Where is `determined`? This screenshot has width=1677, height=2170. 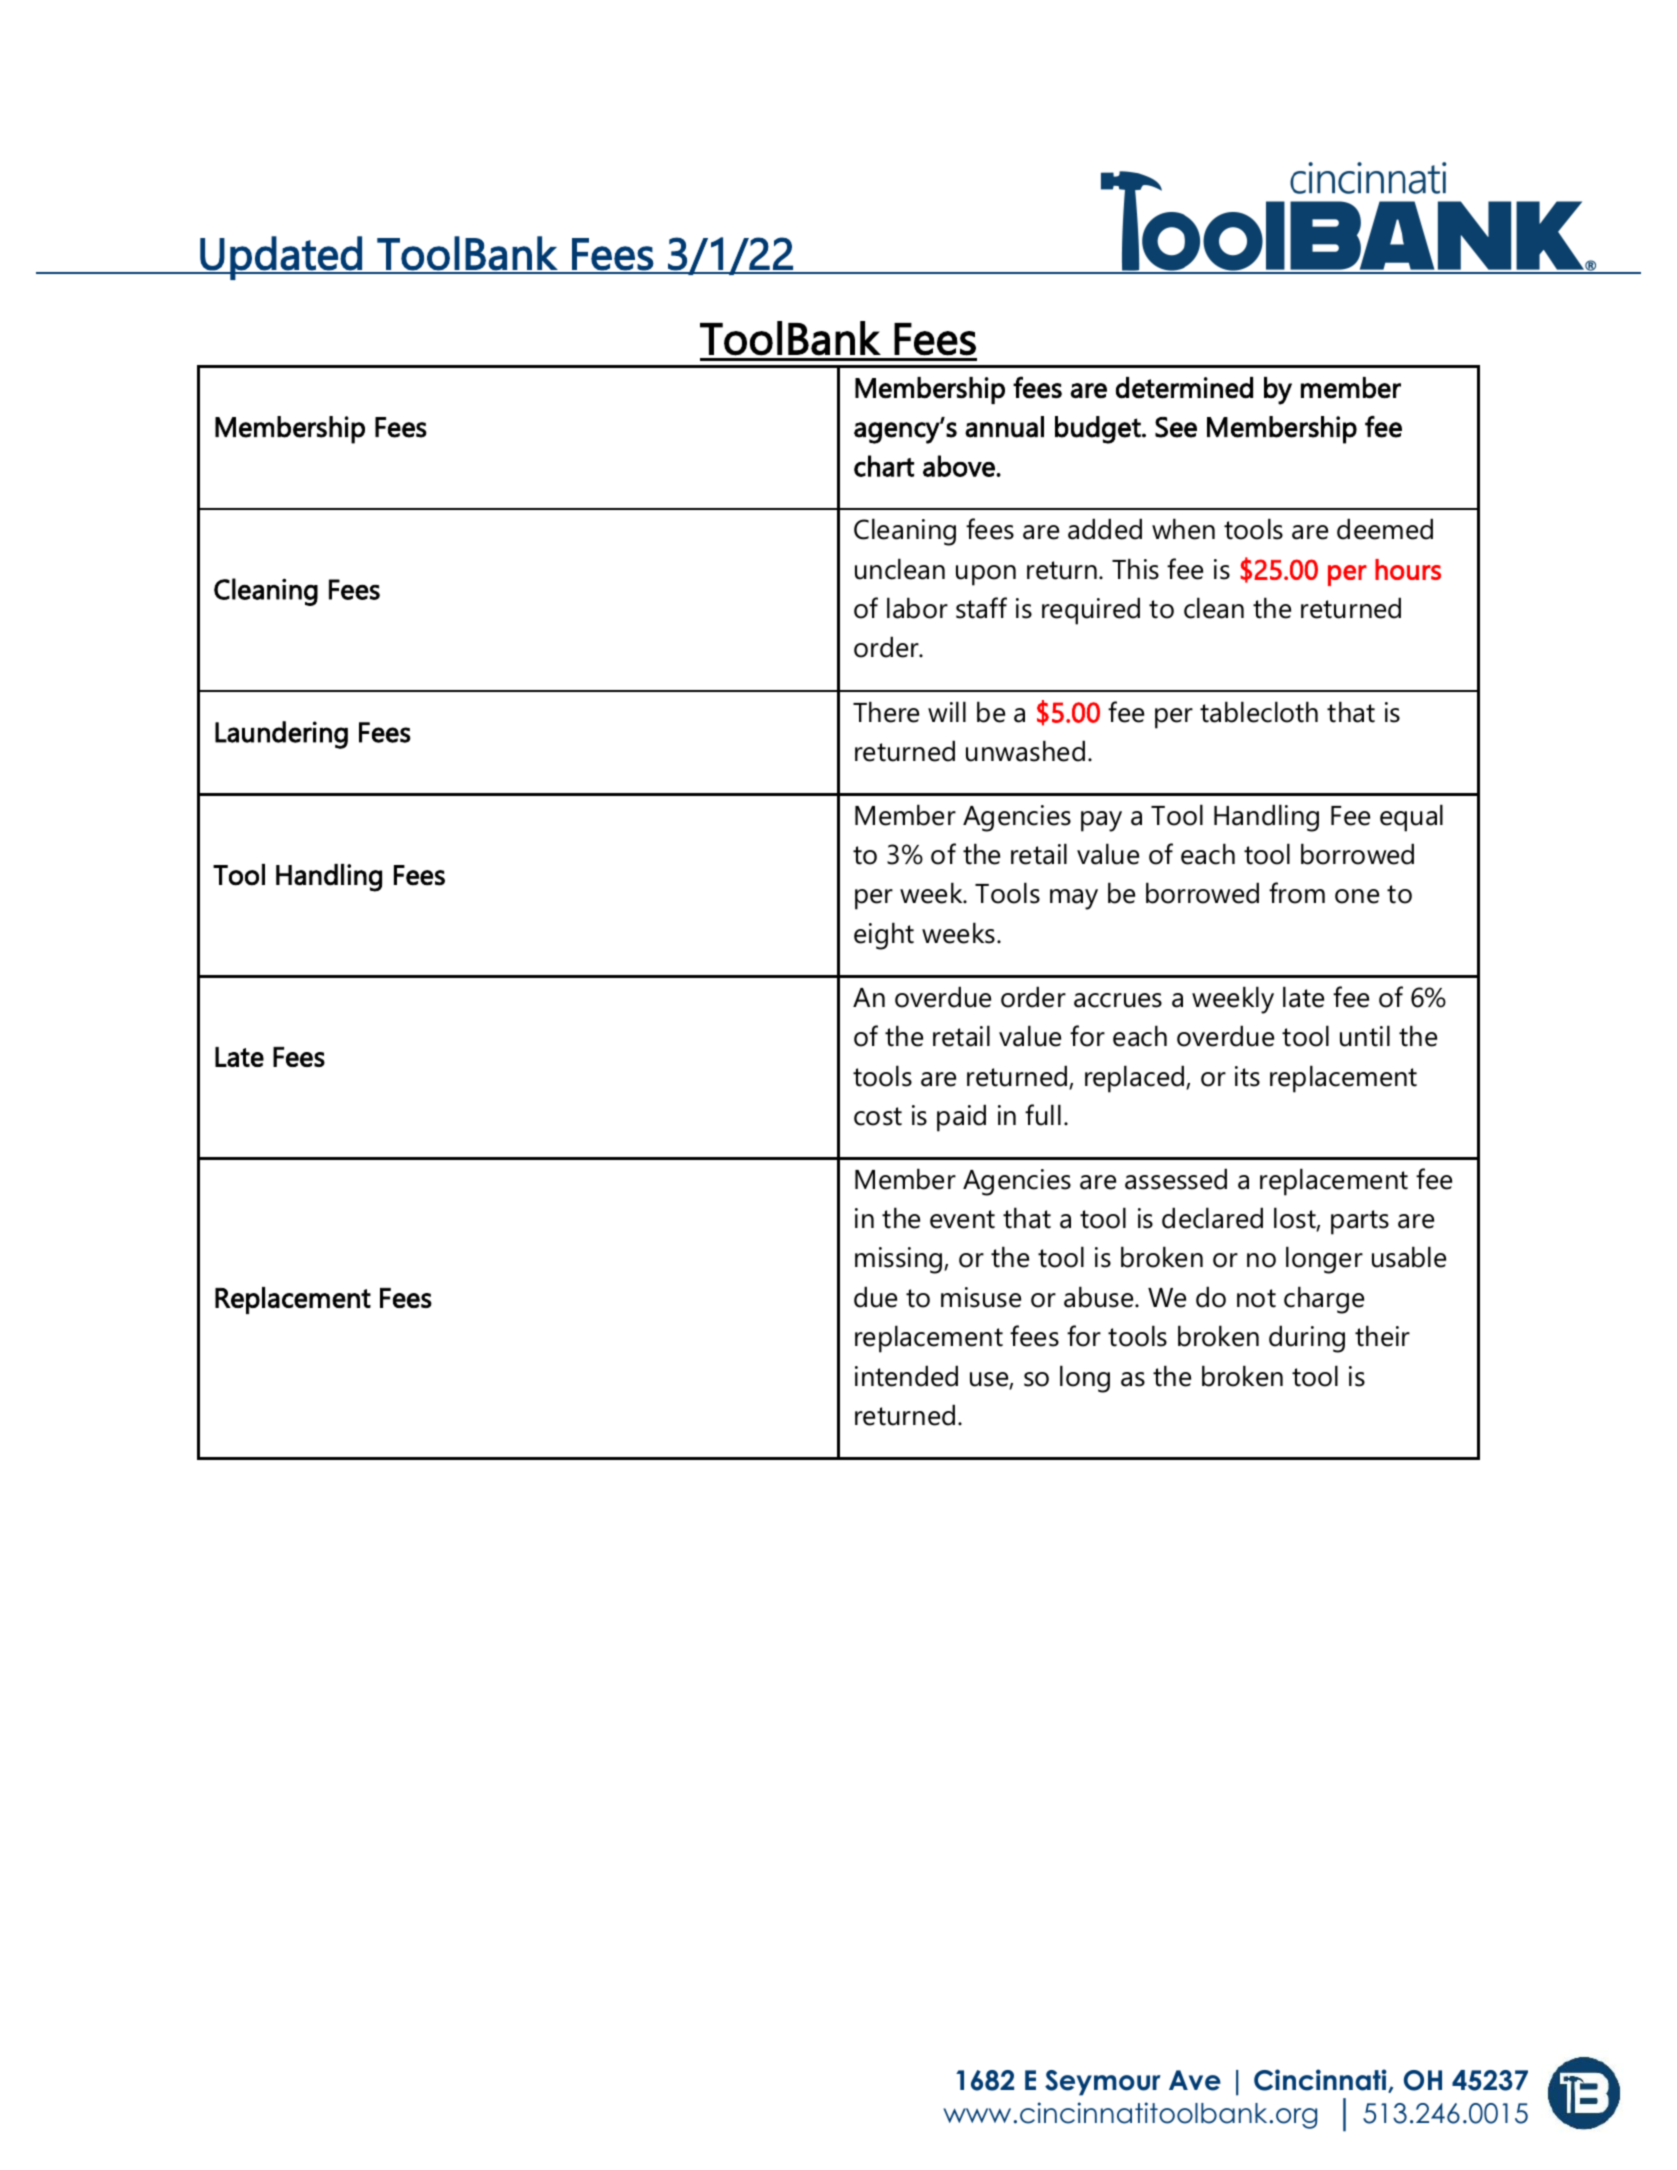
determined is located at coordinates (1184, 388).
